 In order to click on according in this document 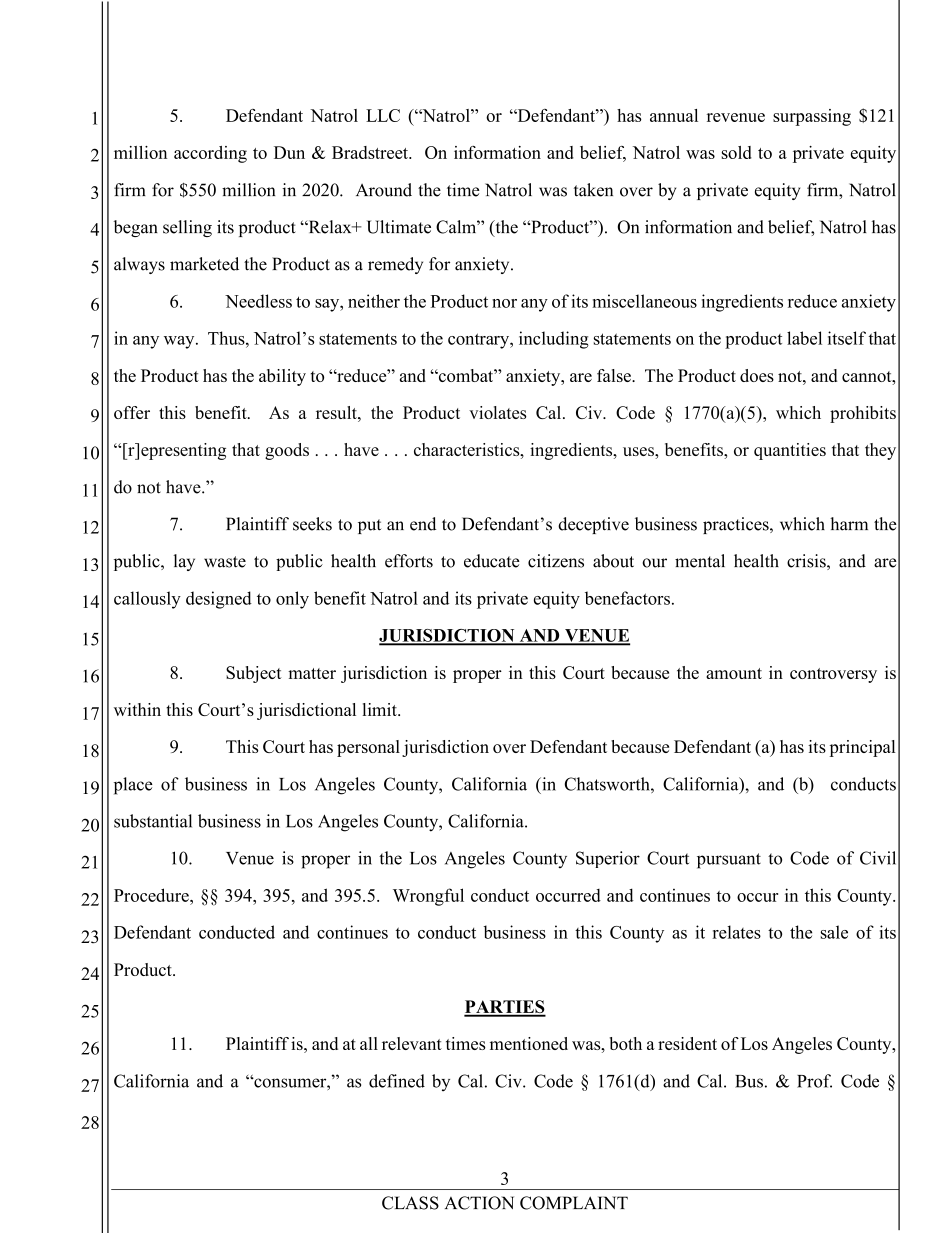, I will do `click(210, 154)`.
